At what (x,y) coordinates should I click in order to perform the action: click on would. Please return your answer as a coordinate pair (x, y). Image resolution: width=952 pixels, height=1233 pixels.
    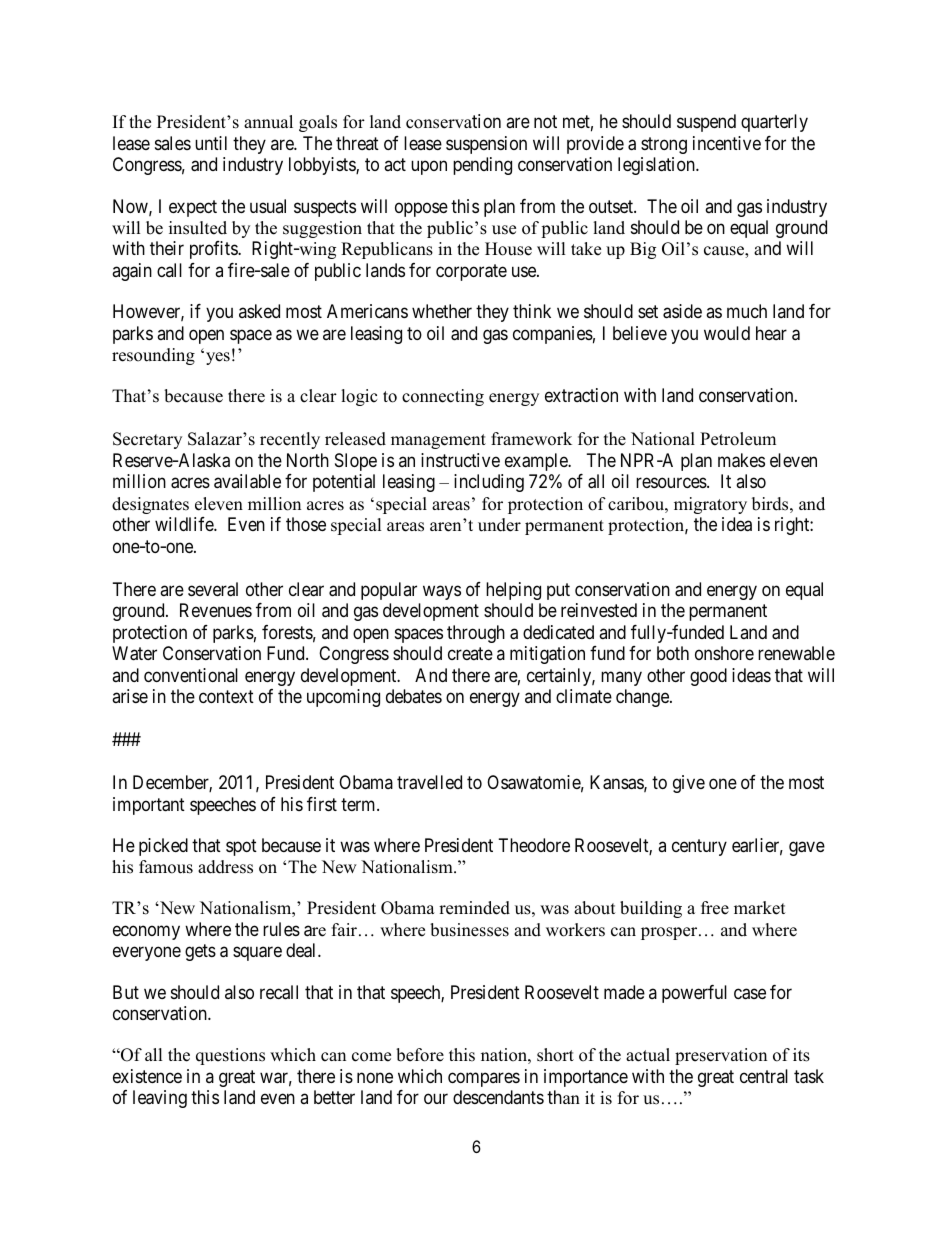
    Looking at the image, I should click on (727, 333).
